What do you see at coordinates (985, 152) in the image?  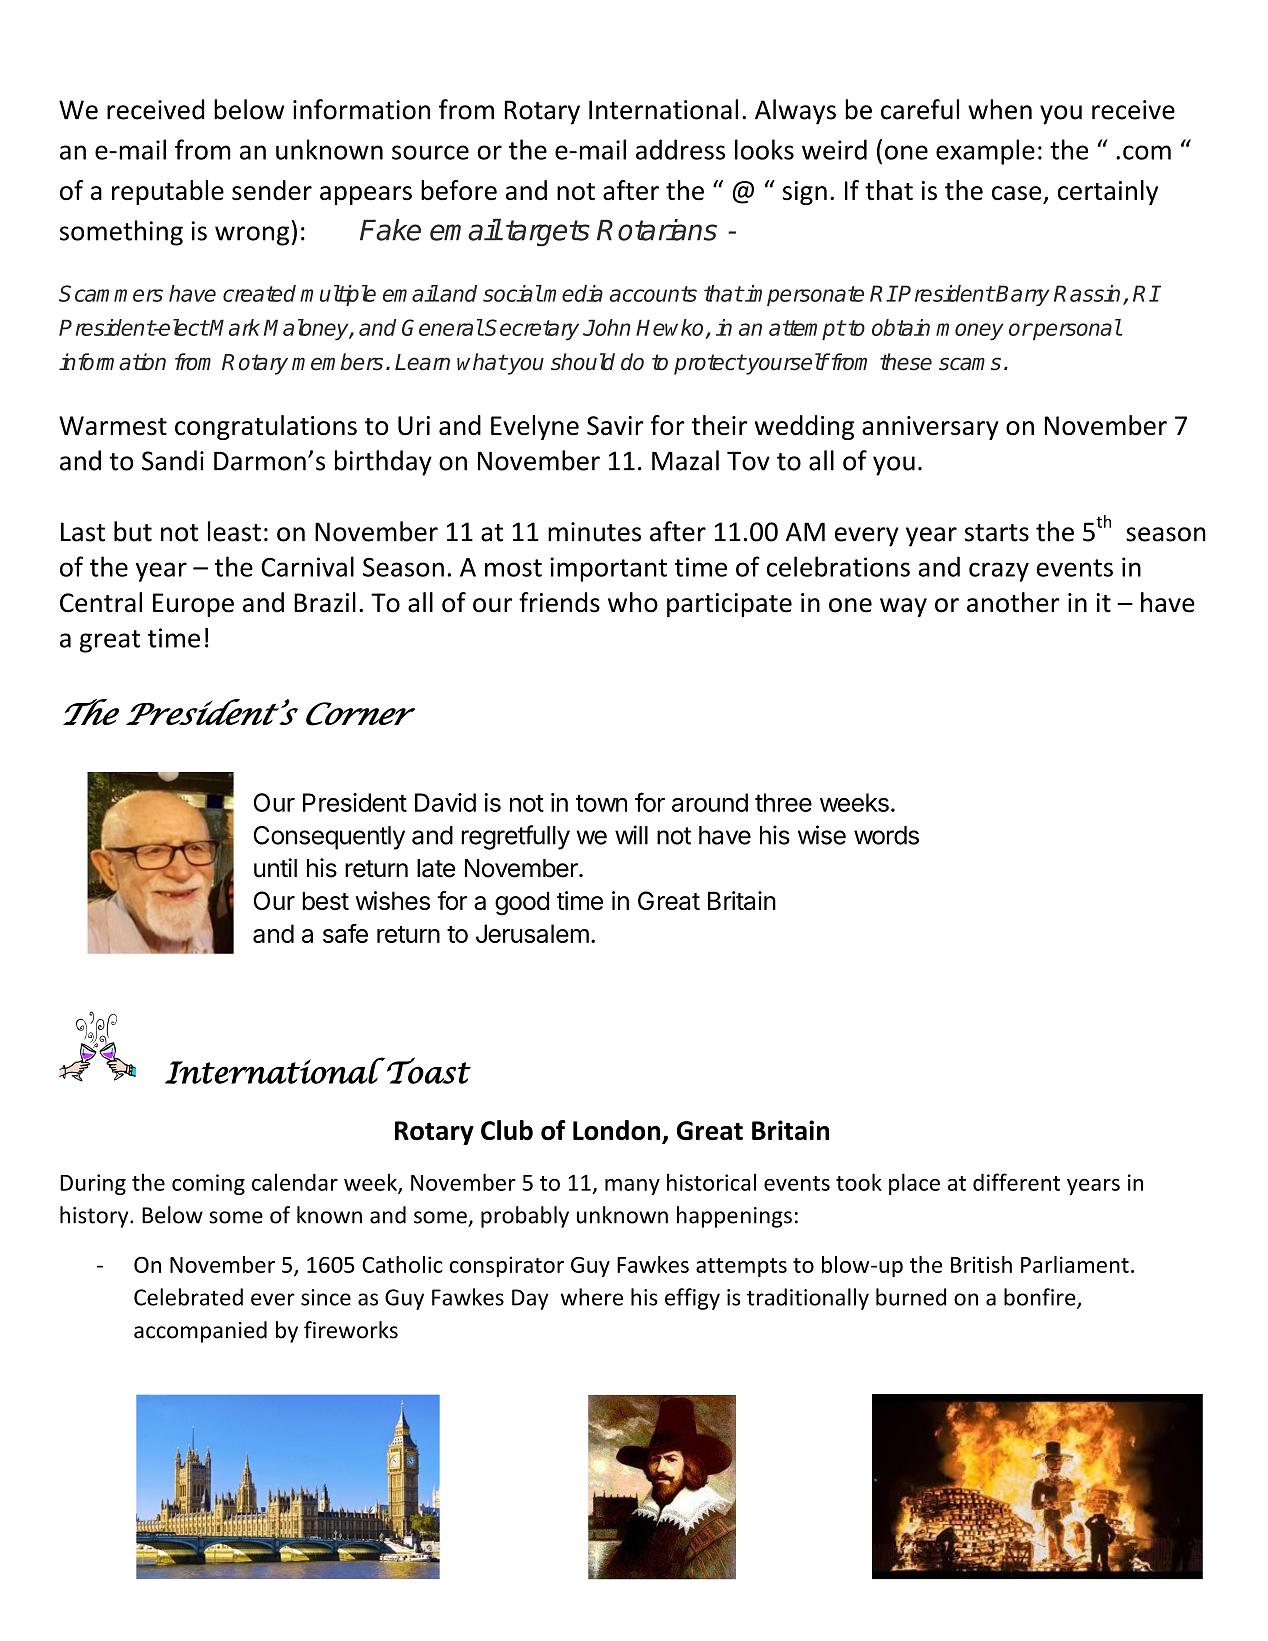 I see `example` at bounding box center [985, 152].
